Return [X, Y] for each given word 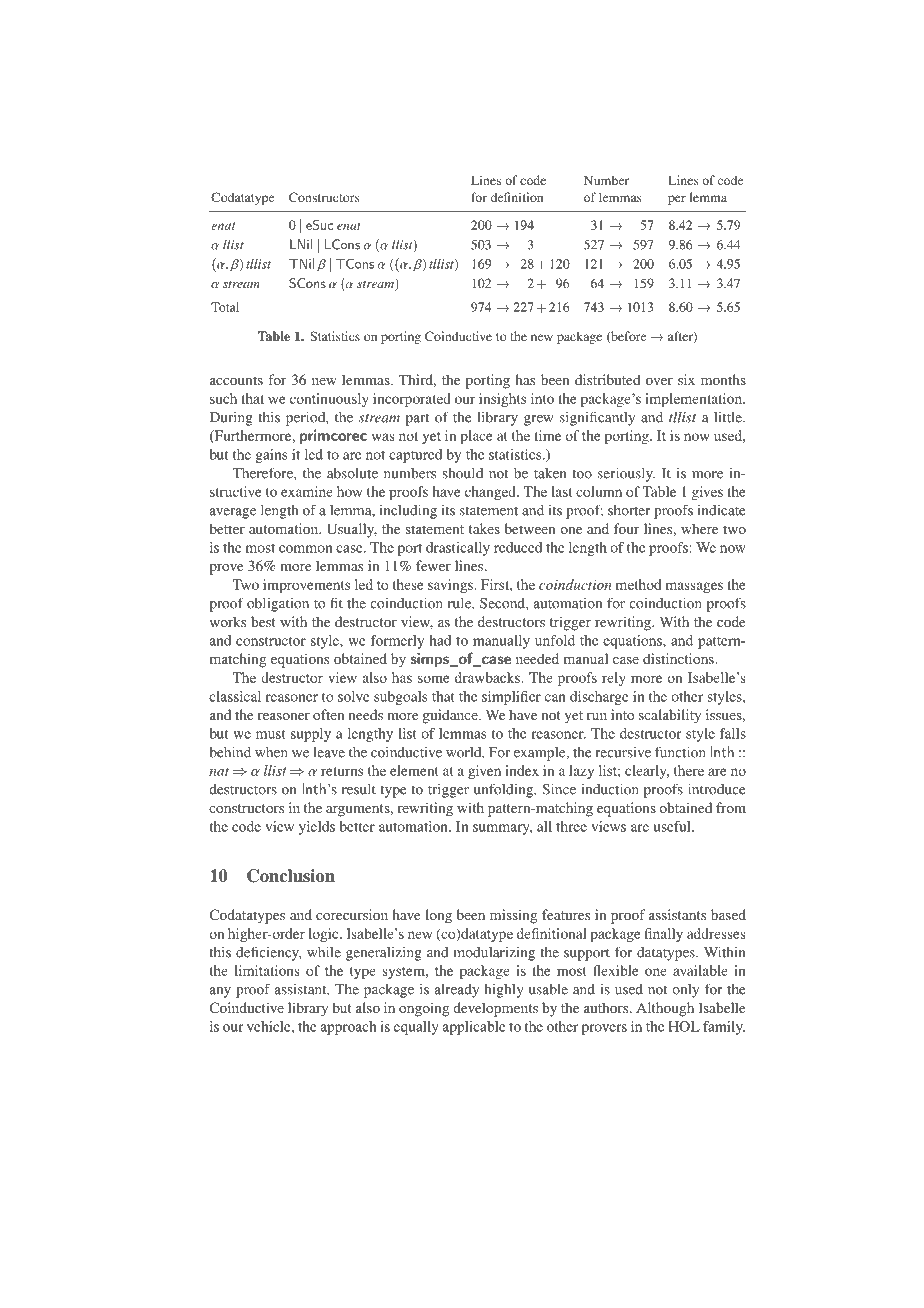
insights [502, 400]
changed [491, 493]
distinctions [679, 658]
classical [235, 696]
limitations [267, 970]
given [484, 772]
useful [673, 826]
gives [707, 493]
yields [317, 828]
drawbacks [488, 677]
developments [495, 1009]
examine [307, 491]
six [686, 379]
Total [225, 307]
